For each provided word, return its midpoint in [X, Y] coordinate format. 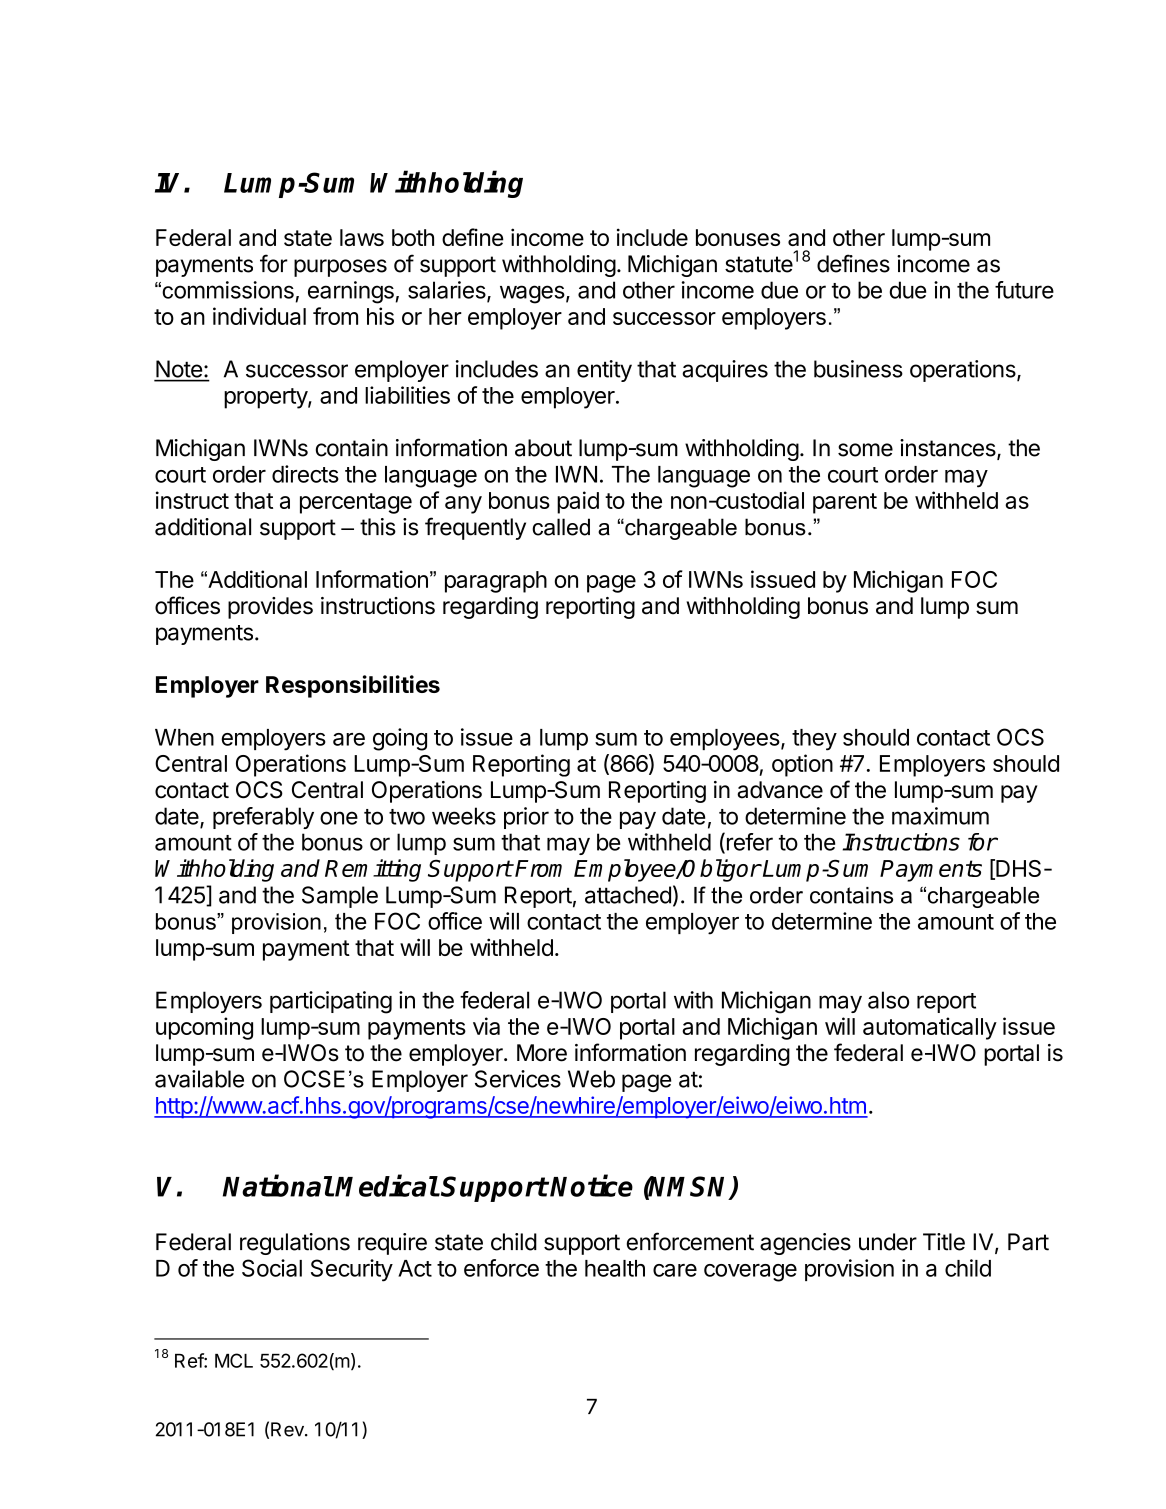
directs [305, 474]
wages [532, 294]
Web [591, 1079]
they [814, 740]
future [1024, 290]
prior [526, 818]
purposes [340, 268]
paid [578, 502]
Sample [340, 897]
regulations [295, 1244]
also [888, 1000]
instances [949, 449]
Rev [288, 1429]
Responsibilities [353, 686]
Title [944, 1242]
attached [628, 895]
